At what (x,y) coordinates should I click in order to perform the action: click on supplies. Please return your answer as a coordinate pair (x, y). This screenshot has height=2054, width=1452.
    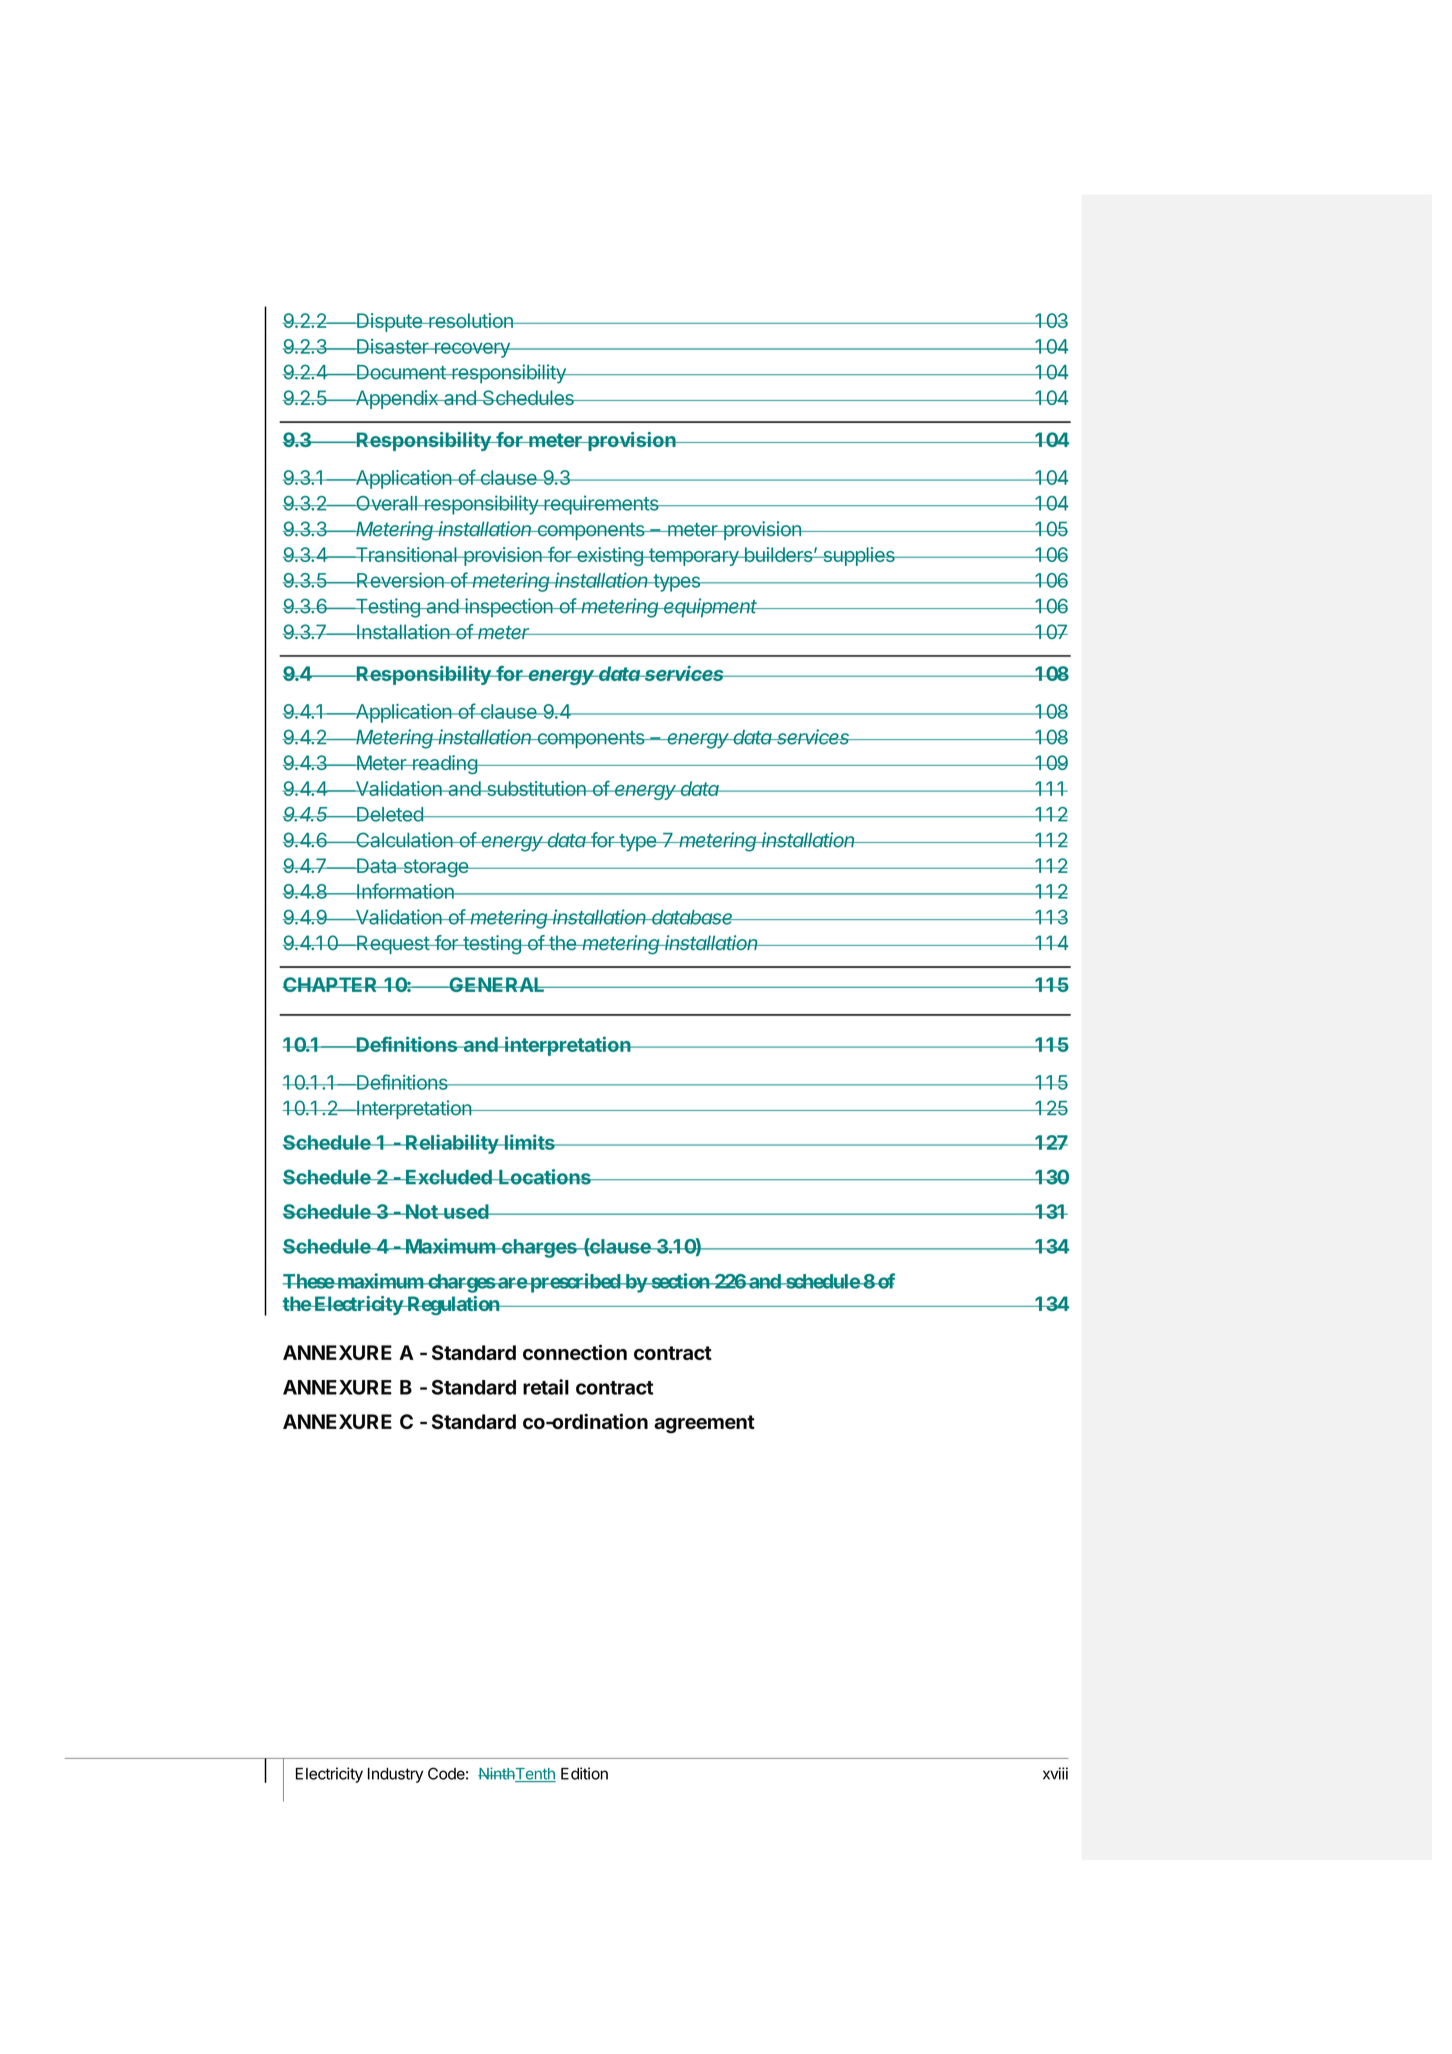
    Looking at the image, I should click on (859, 556).
